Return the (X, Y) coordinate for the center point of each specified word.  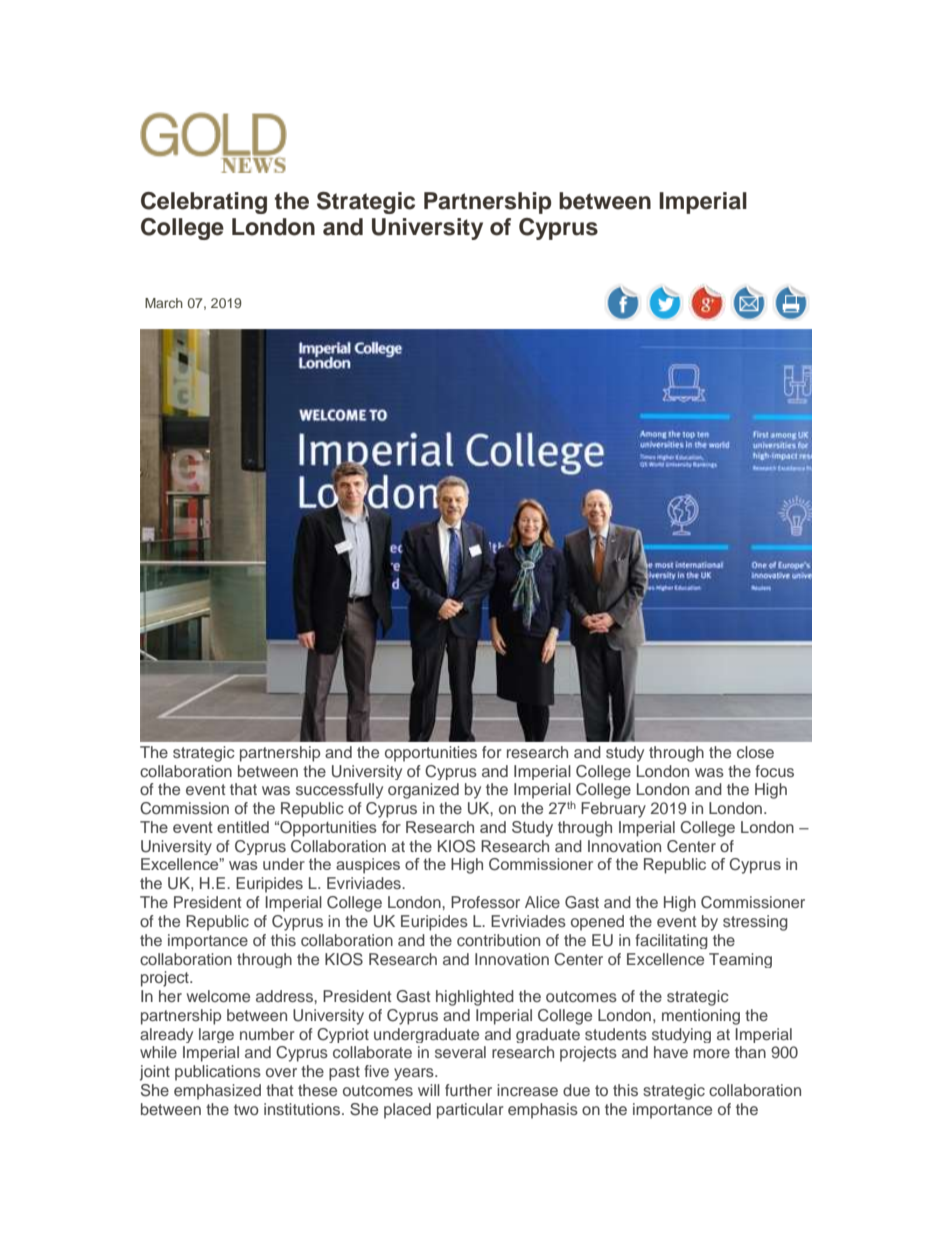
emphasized (217, 1092)
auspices (368, 866)
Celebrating (204, 203)
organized (423, 791)
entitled (243, 827)
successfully (339, 791)
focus (774, 771)
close (755, 752)
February (613, 810)
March (164, 303)
